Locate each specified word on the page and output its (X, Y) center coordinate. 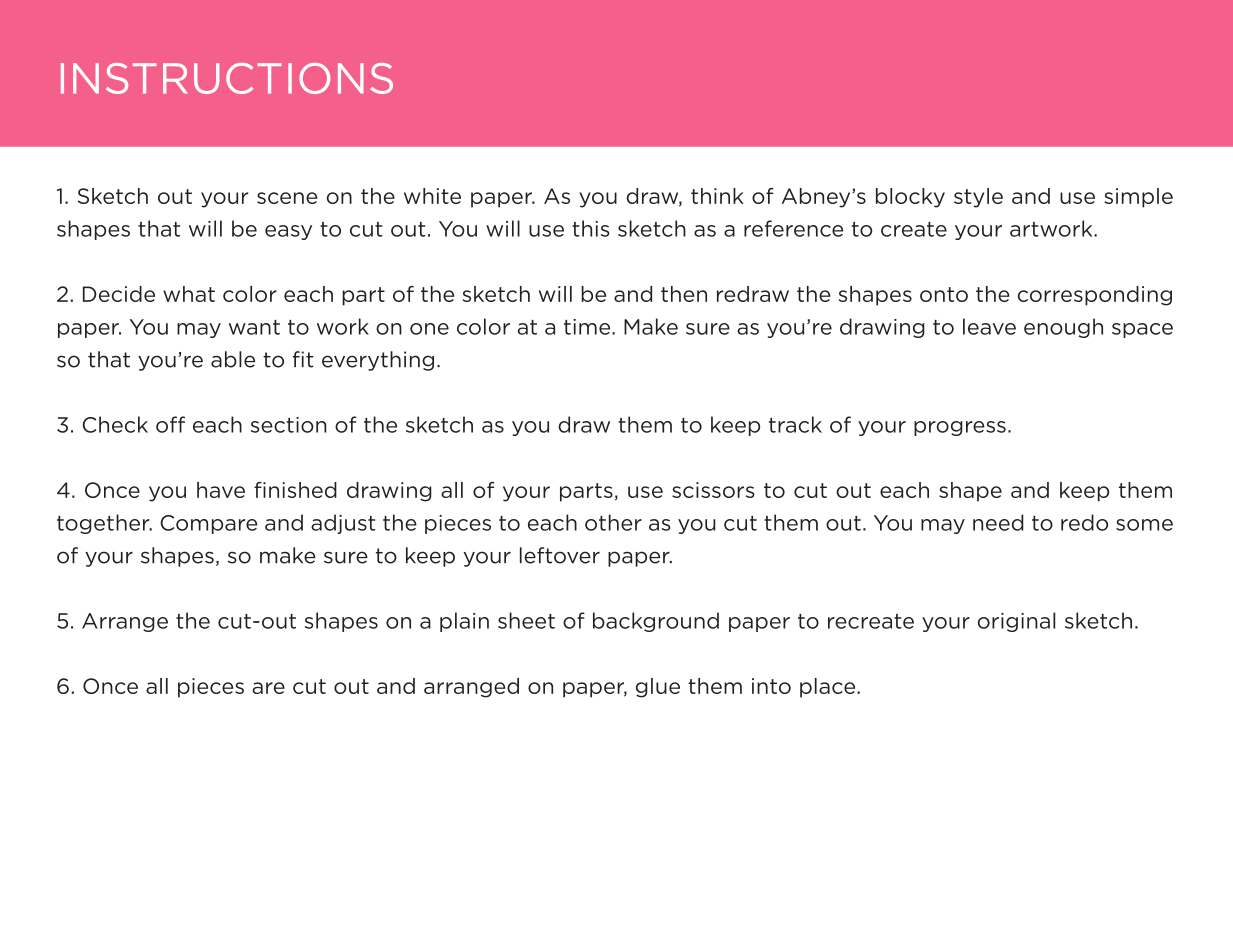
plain (464, 622)
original (1016, 622)
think (717, 196)
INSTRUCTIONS (227, 78)
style (978, 198)
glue (658, 688)
